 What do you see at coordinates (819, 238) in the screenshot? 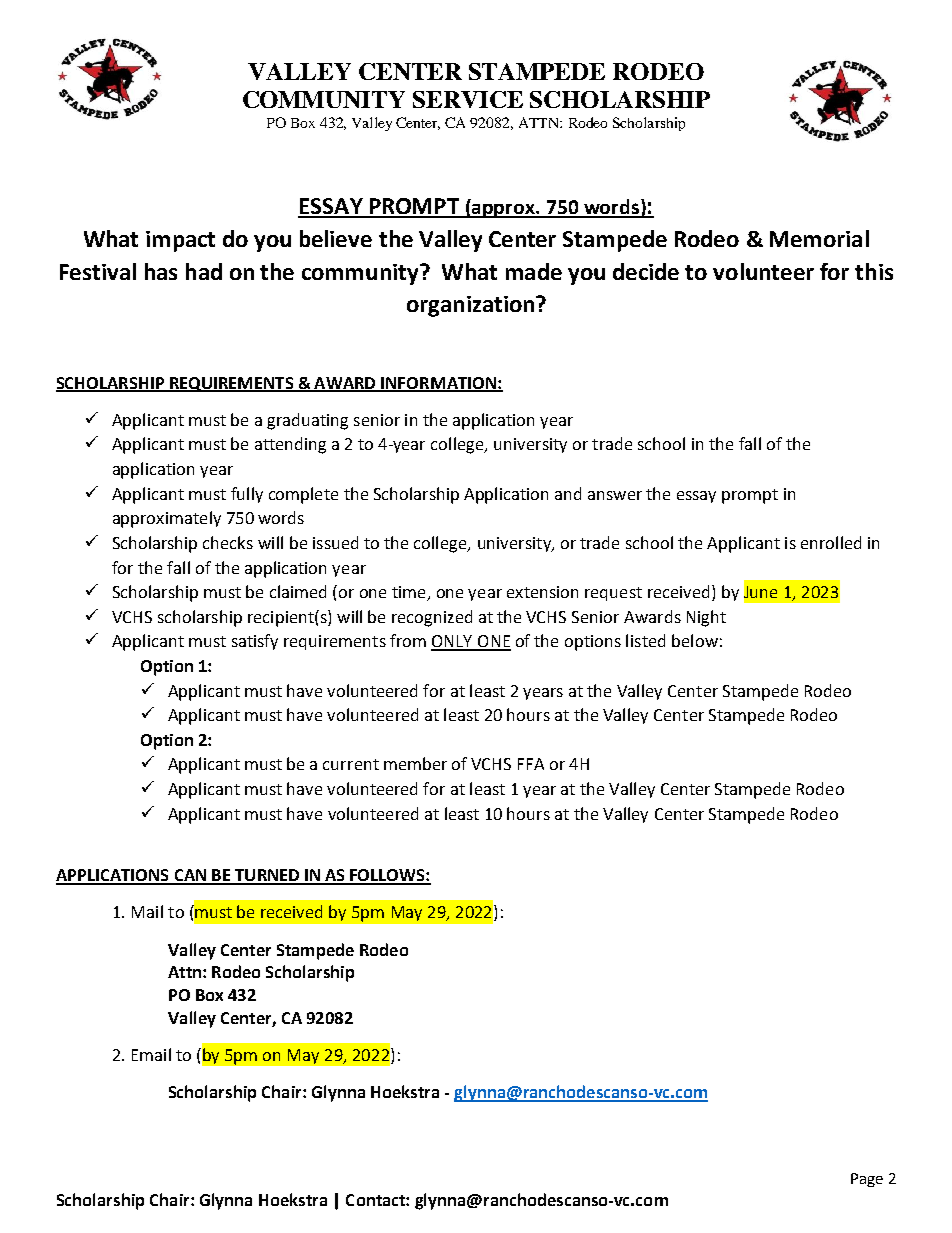
I see `Memorial` at bounding box center [819, 238].
